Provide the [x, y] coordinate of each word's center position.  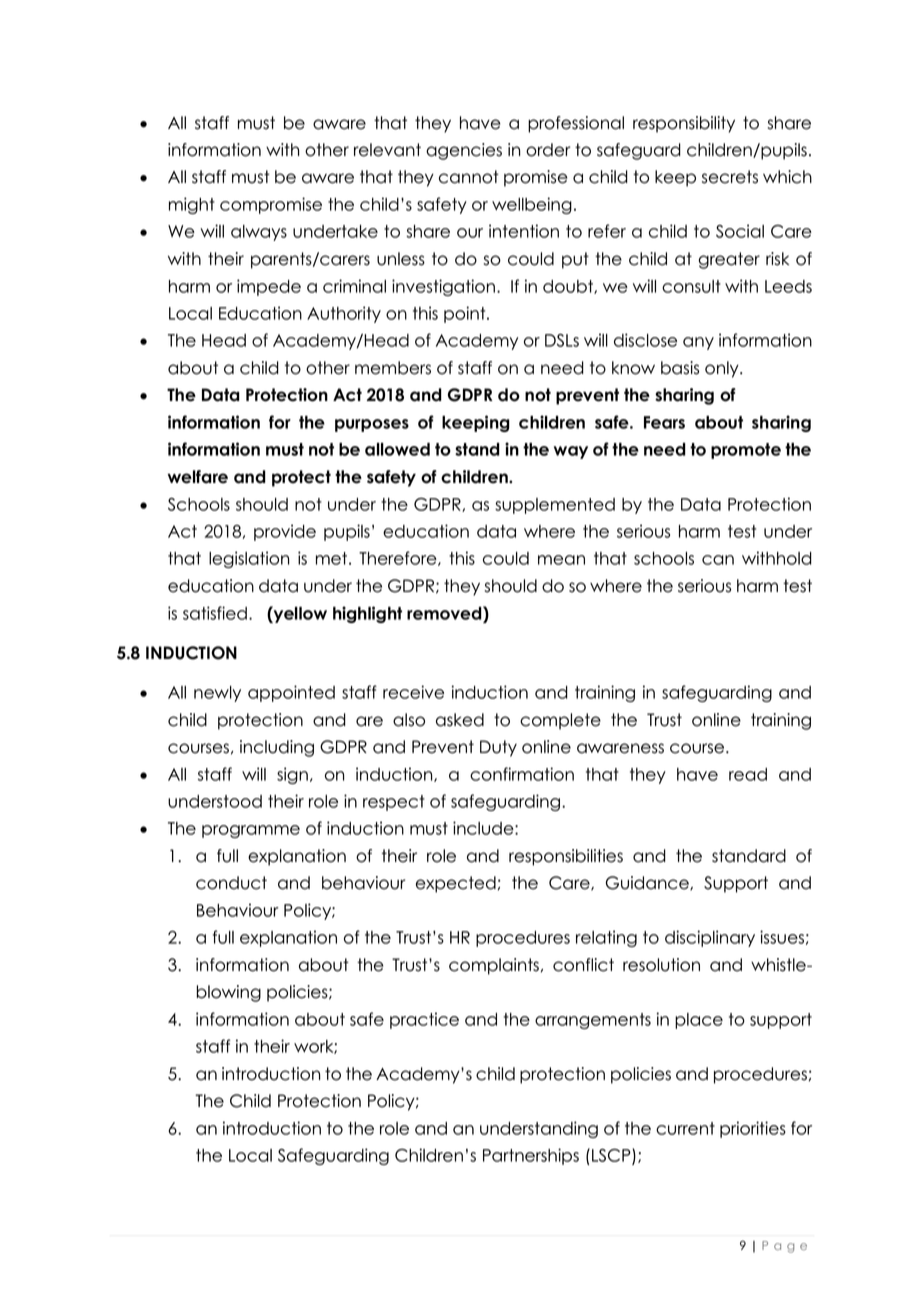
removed [445, 613]
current [685, 1128]
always [259, 233]
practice [424, 1020]
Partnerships [531, 1156]
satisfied [215, 613]
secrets [730, 177]
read [748, 774]
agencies [464, 151]
